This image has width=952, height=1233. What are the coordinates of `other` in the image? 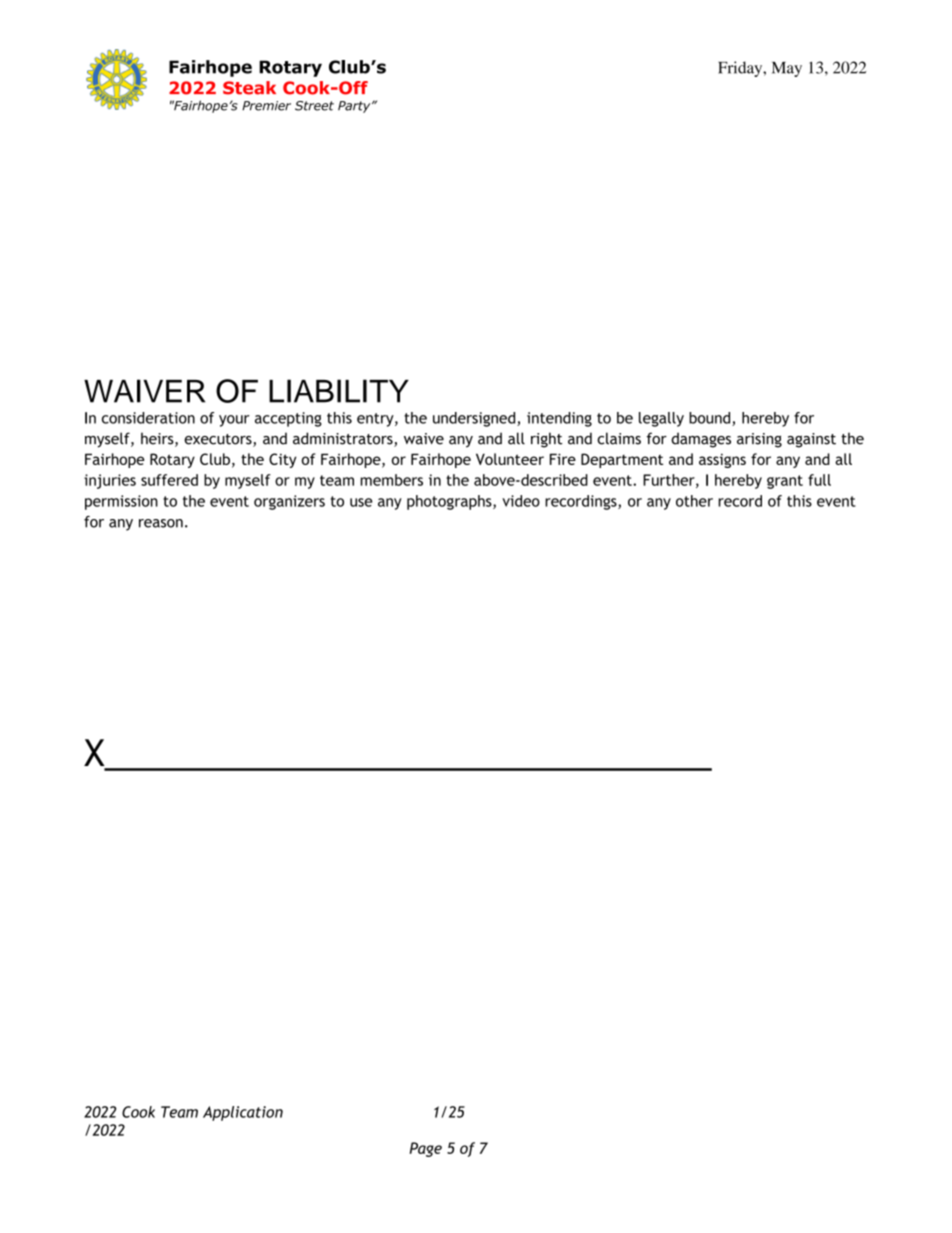 It's located at (694, 501).
